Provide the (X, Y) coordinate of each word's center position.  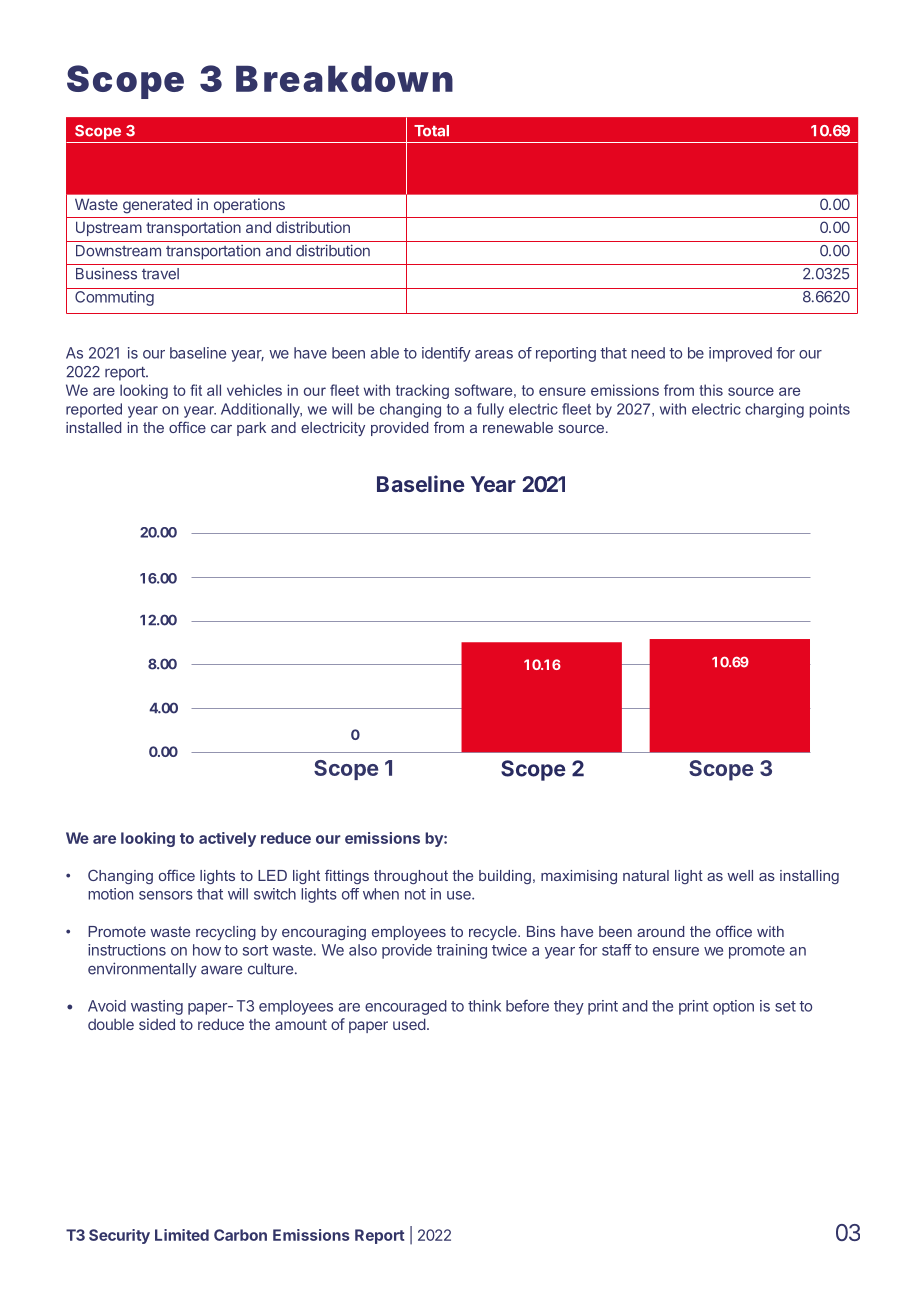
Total (431, 131)
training (461, 951)
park (251, 429)
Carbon (240, 1235)
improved (740, 354)
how (207, 950)
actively (227, 839)
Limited (182, 1235)
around (660, 931)
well (740, 875)
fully (490, 410)
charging (774, 410)
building (505, 877)
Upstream (109, 228)
